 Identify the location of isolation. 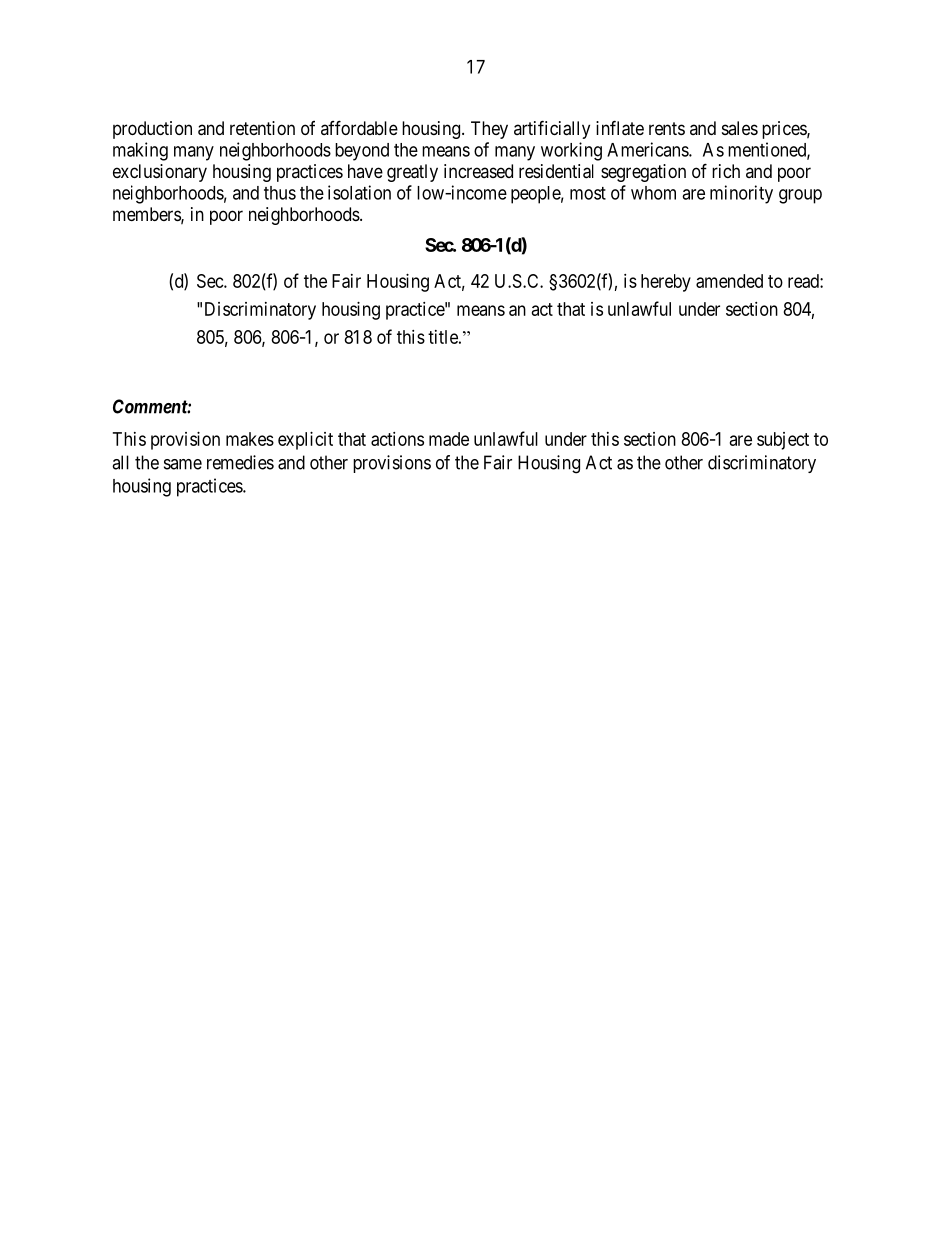
(359, 192).
